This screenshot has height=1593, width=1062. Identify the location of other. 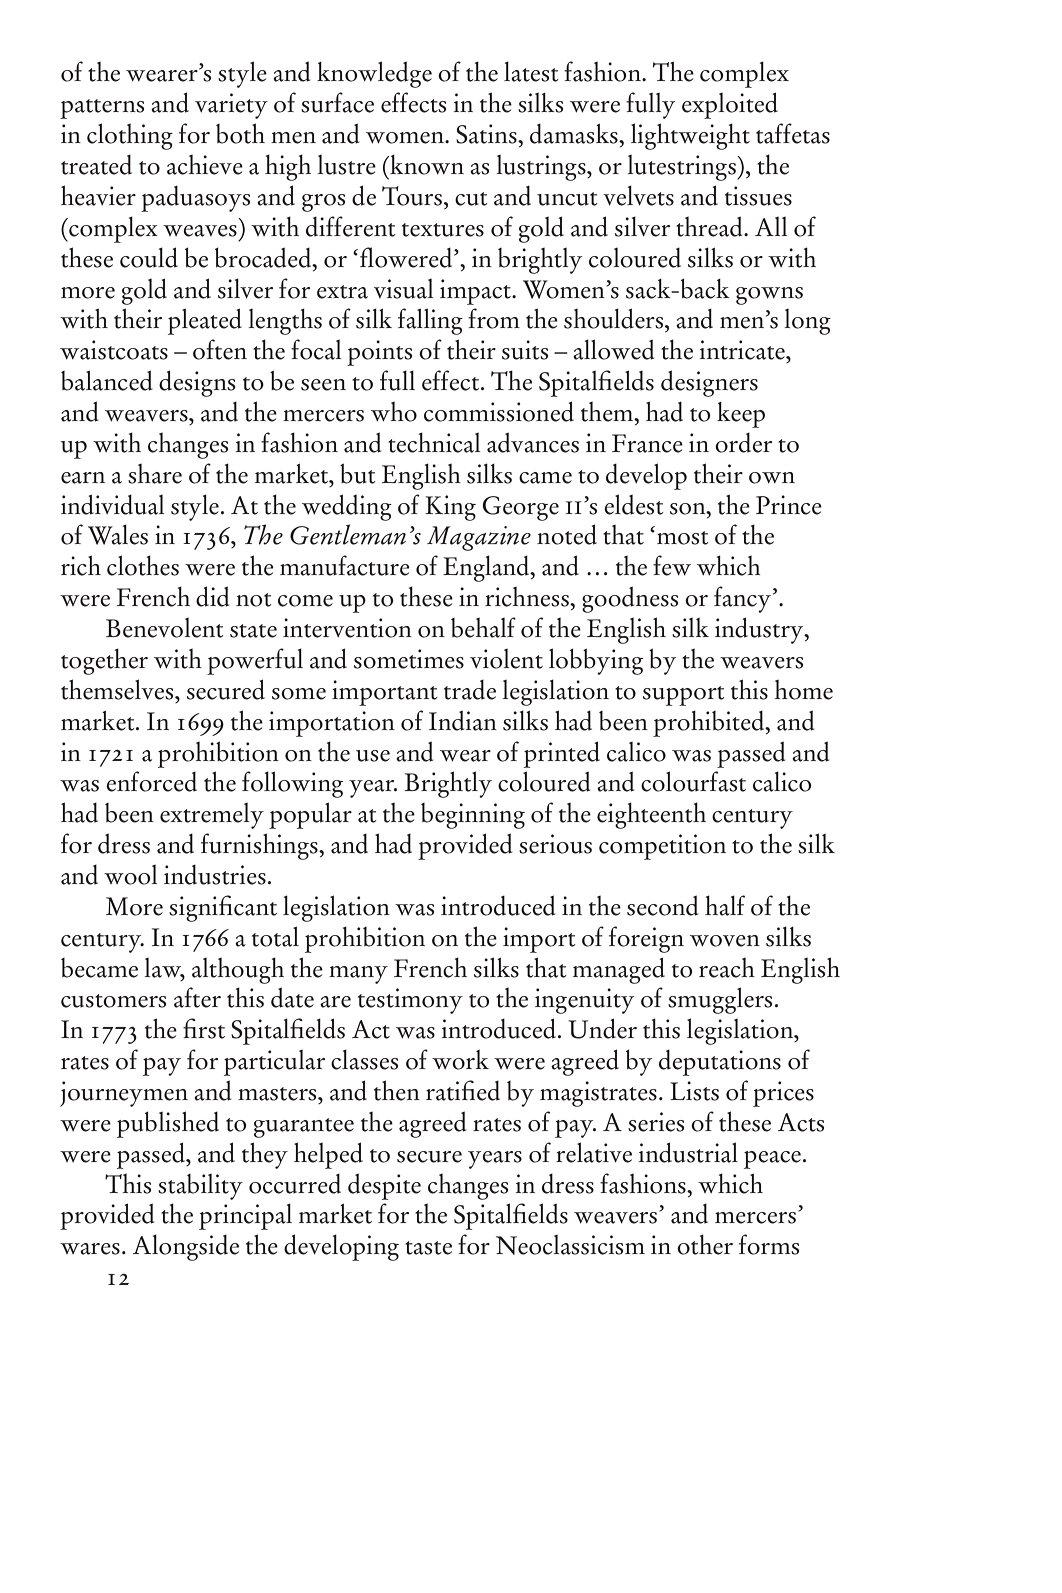
(705, 1244).
